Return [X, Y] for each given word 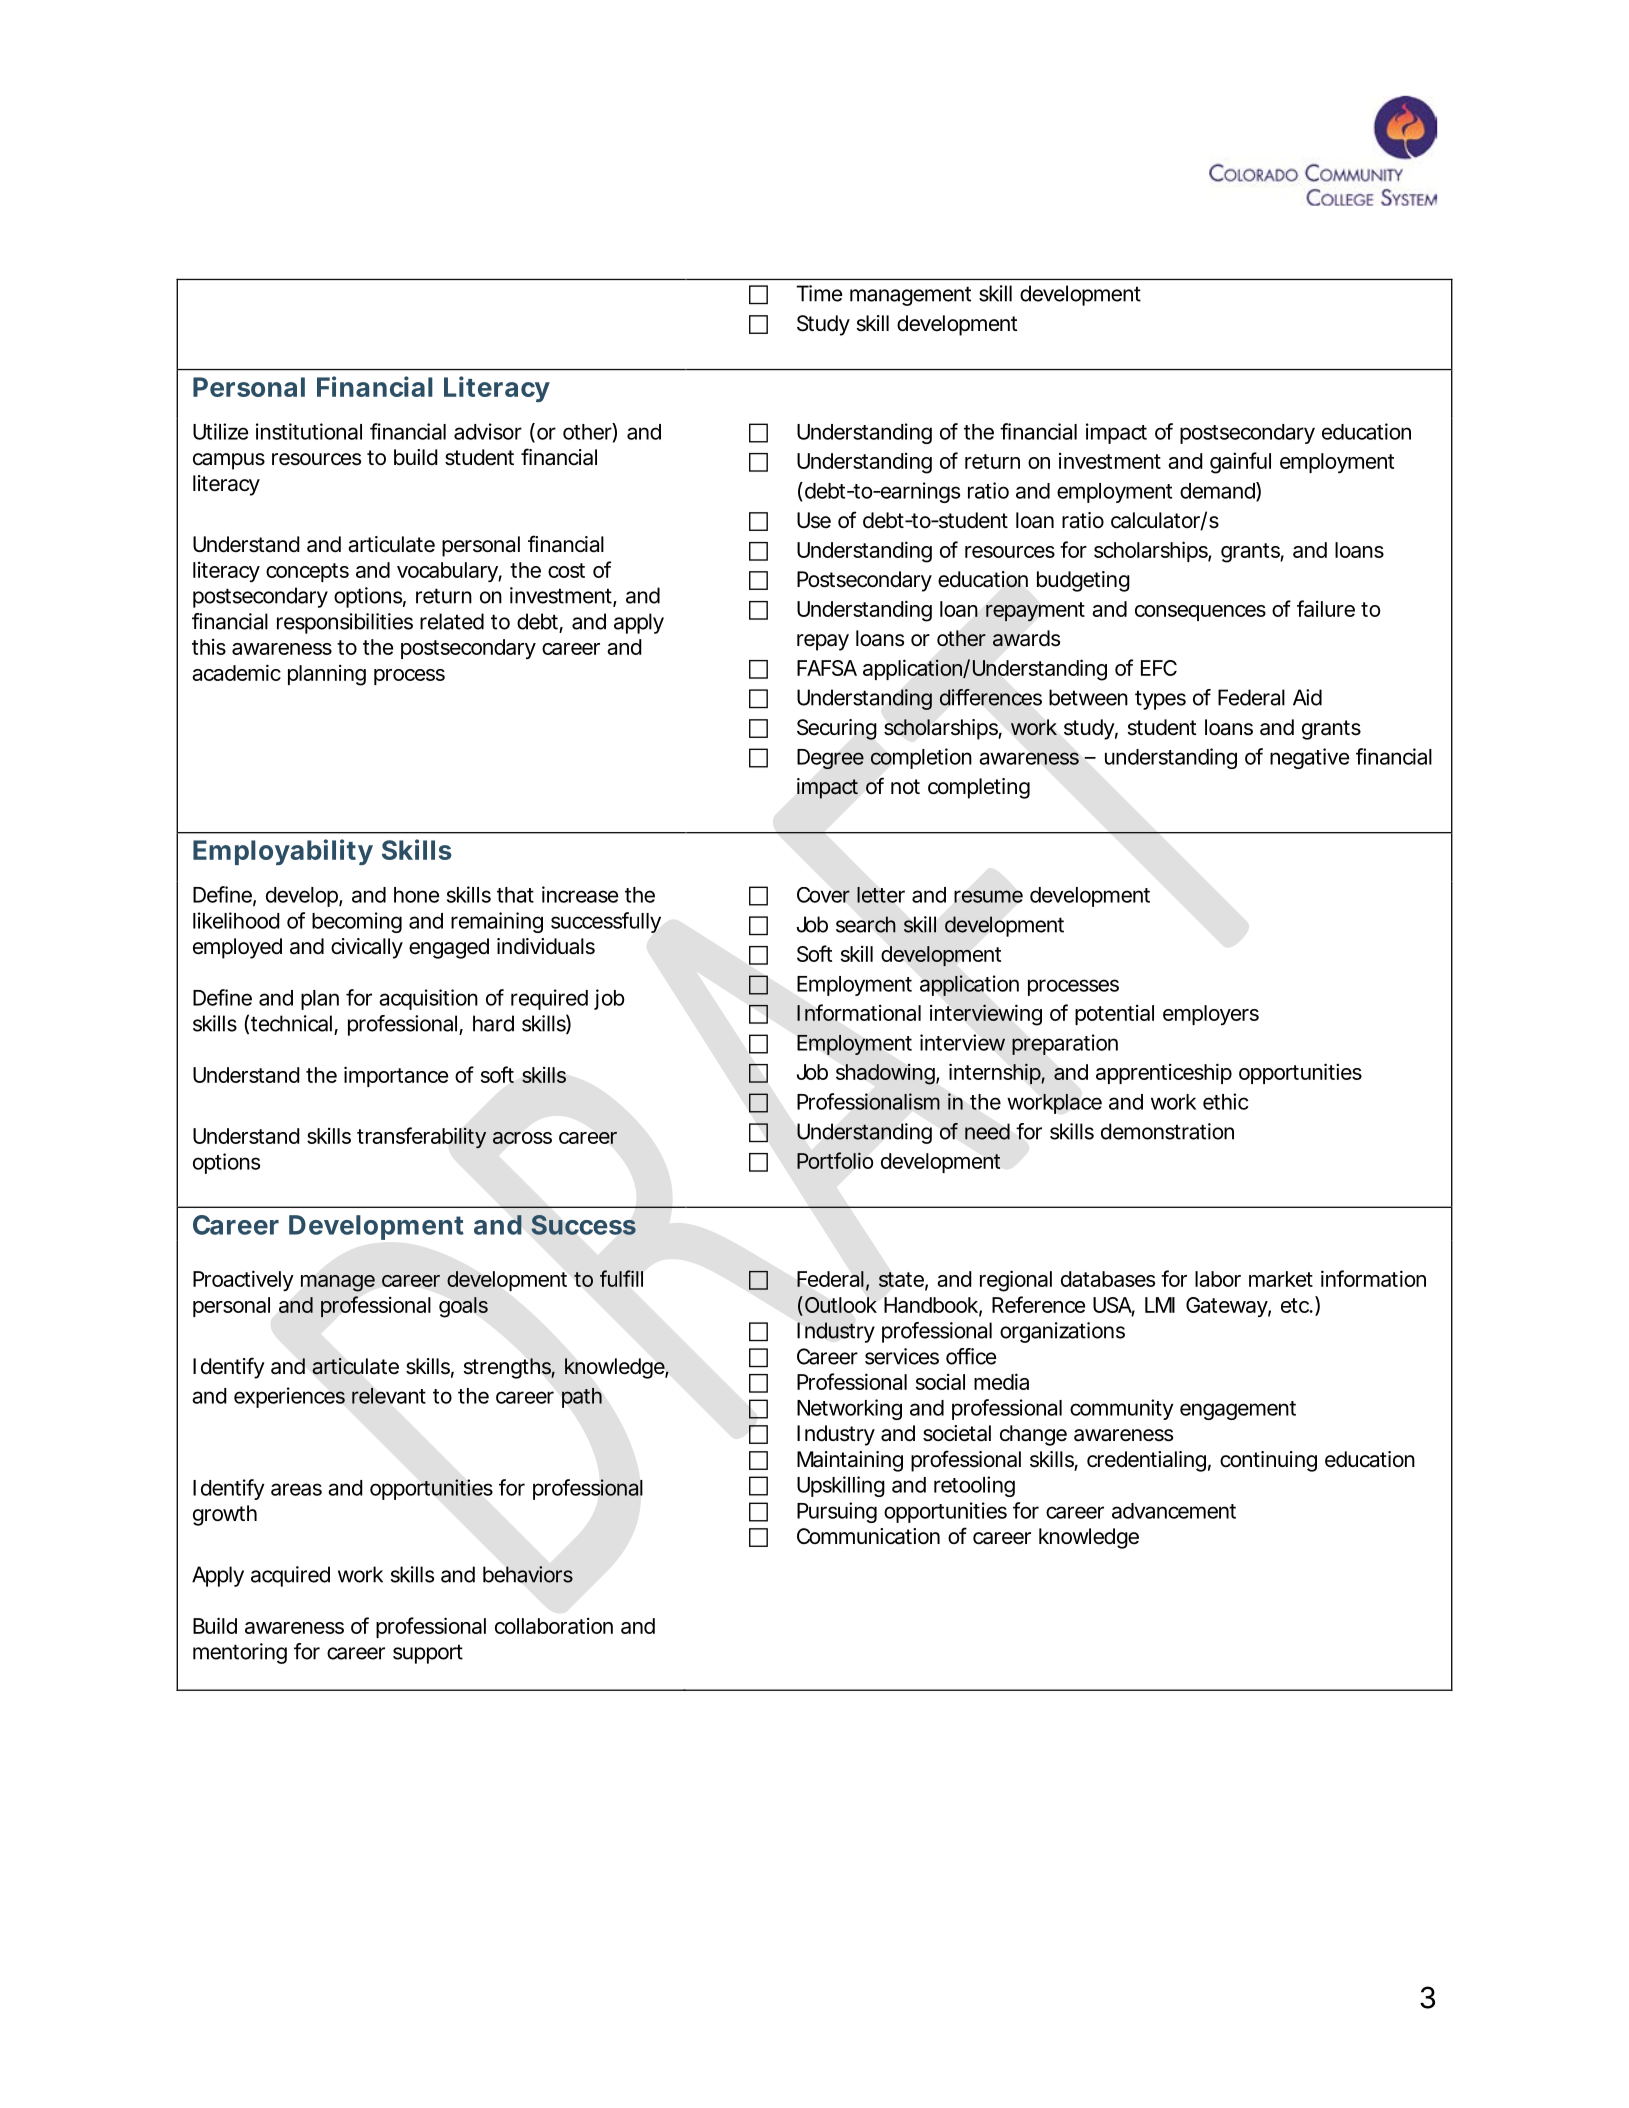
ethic [1226, 1101]
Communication [868, 1536]
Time [819, 293]
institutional [309, 431]
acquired [290, 1576]
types [1160, 700]
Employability [283, 852]
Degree [830, 759]
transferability [421, 1138]
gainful [1240, 463]
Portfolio [835, 1160]
